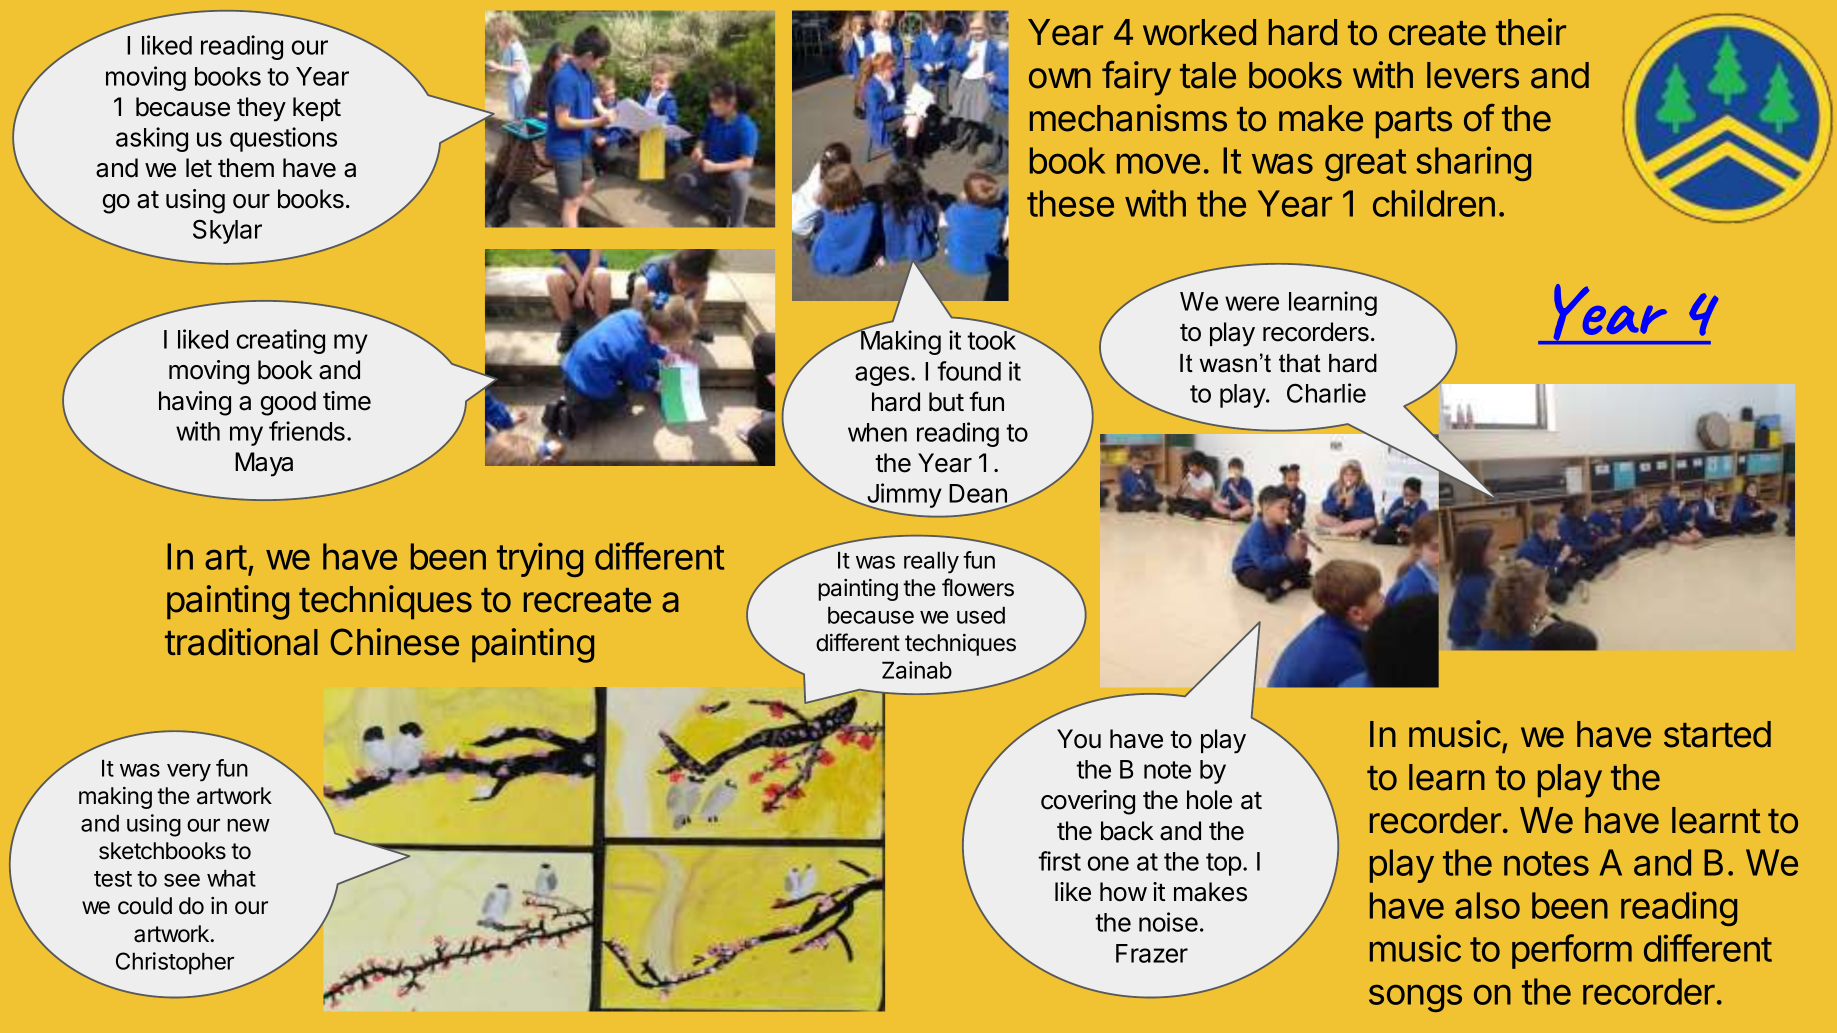 This document has width=1837, height=1033. What do you see at coordinates (264, 464) in the document?
I see `Maya` at bounding box center [264, 464].
